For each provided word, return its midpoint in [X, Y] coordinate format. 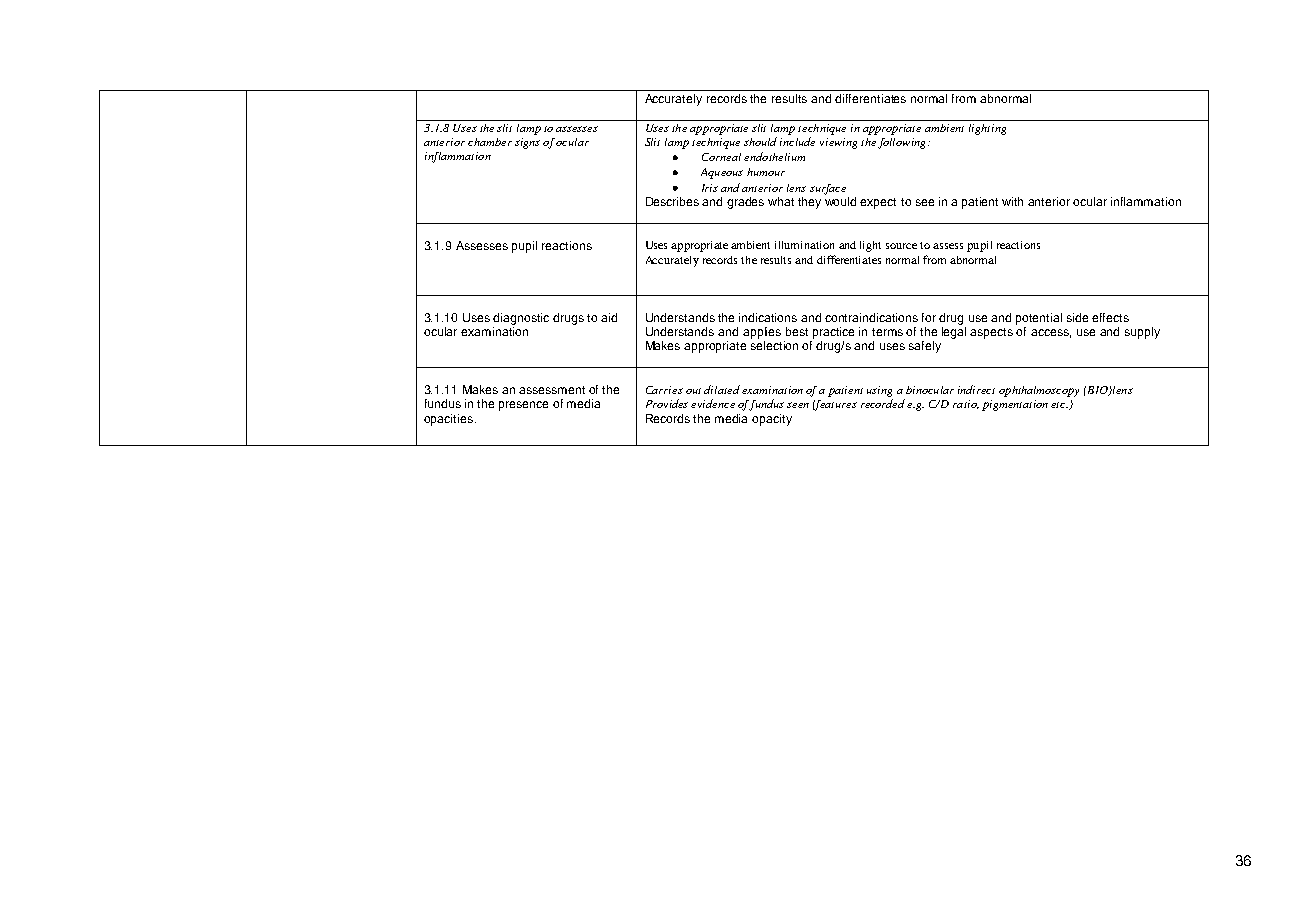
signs [527, 143]
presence [523, 406]
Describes [672, 201]
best [797, 331]
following [903, 143]
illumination [804, 245]
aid [609, 317]
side [1077, 317]
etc [1059, 405]
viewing [838, 143]
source [901, 246]
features [835, 405]
